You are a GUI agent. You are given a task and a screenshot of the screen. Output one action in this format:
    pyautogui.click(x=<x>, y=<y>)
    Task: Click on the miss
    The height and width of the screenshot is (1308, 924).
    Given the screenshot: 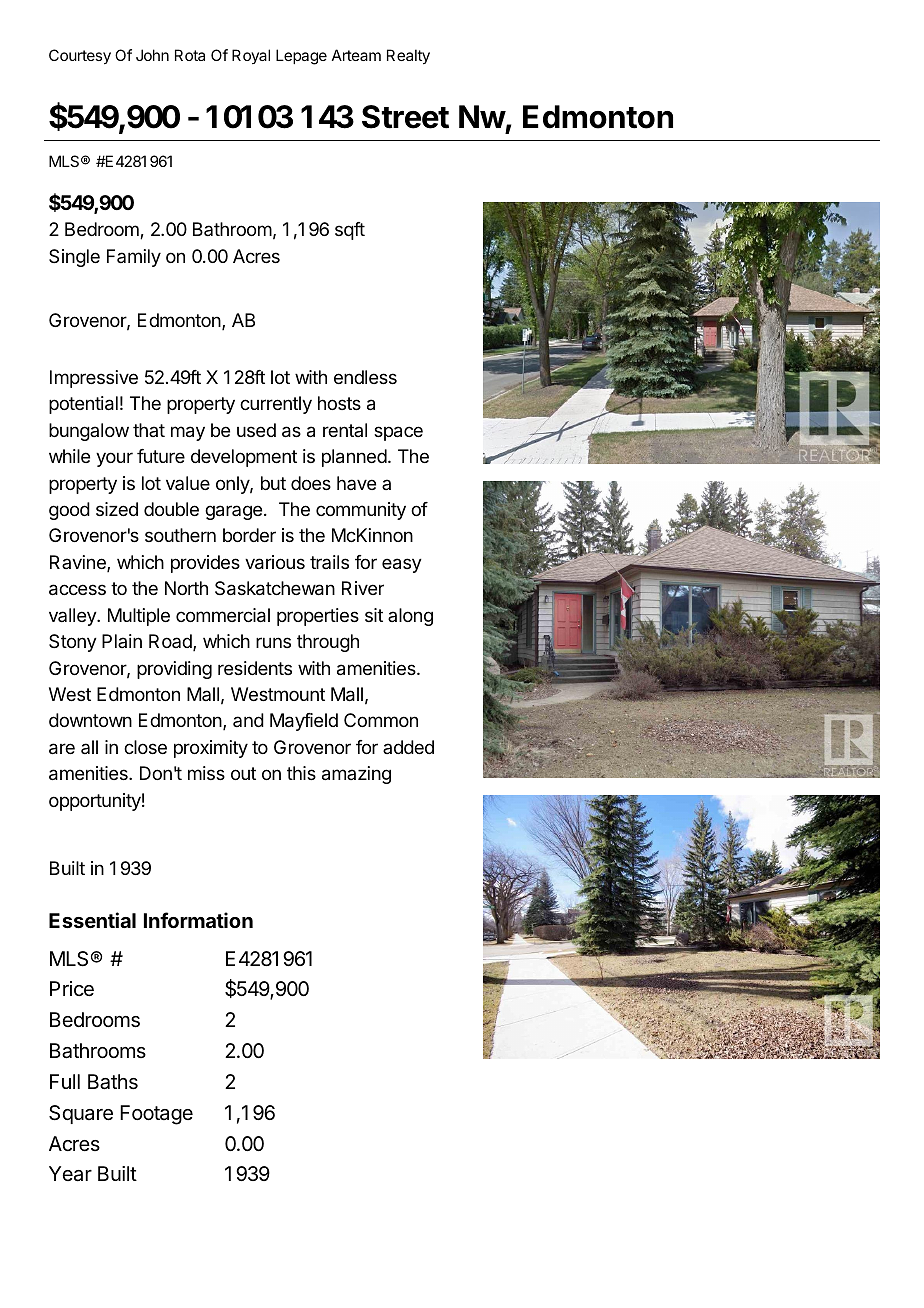 What is the action you would take?
    pyautogui.click(x=206, y=773)
